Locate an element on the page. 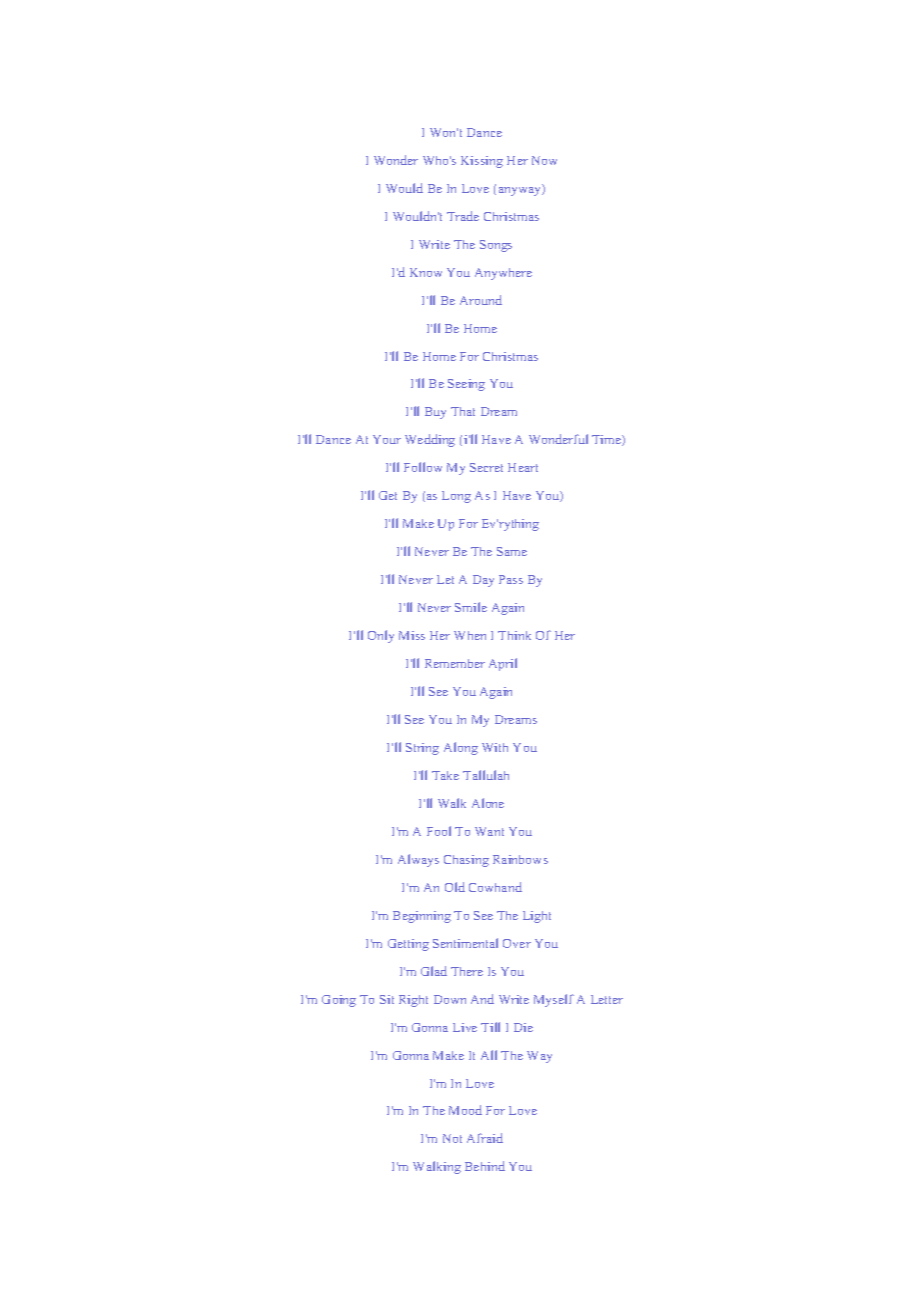 The width and height of the page is (924, 1308). Always is located at coordinates (418, 860).
